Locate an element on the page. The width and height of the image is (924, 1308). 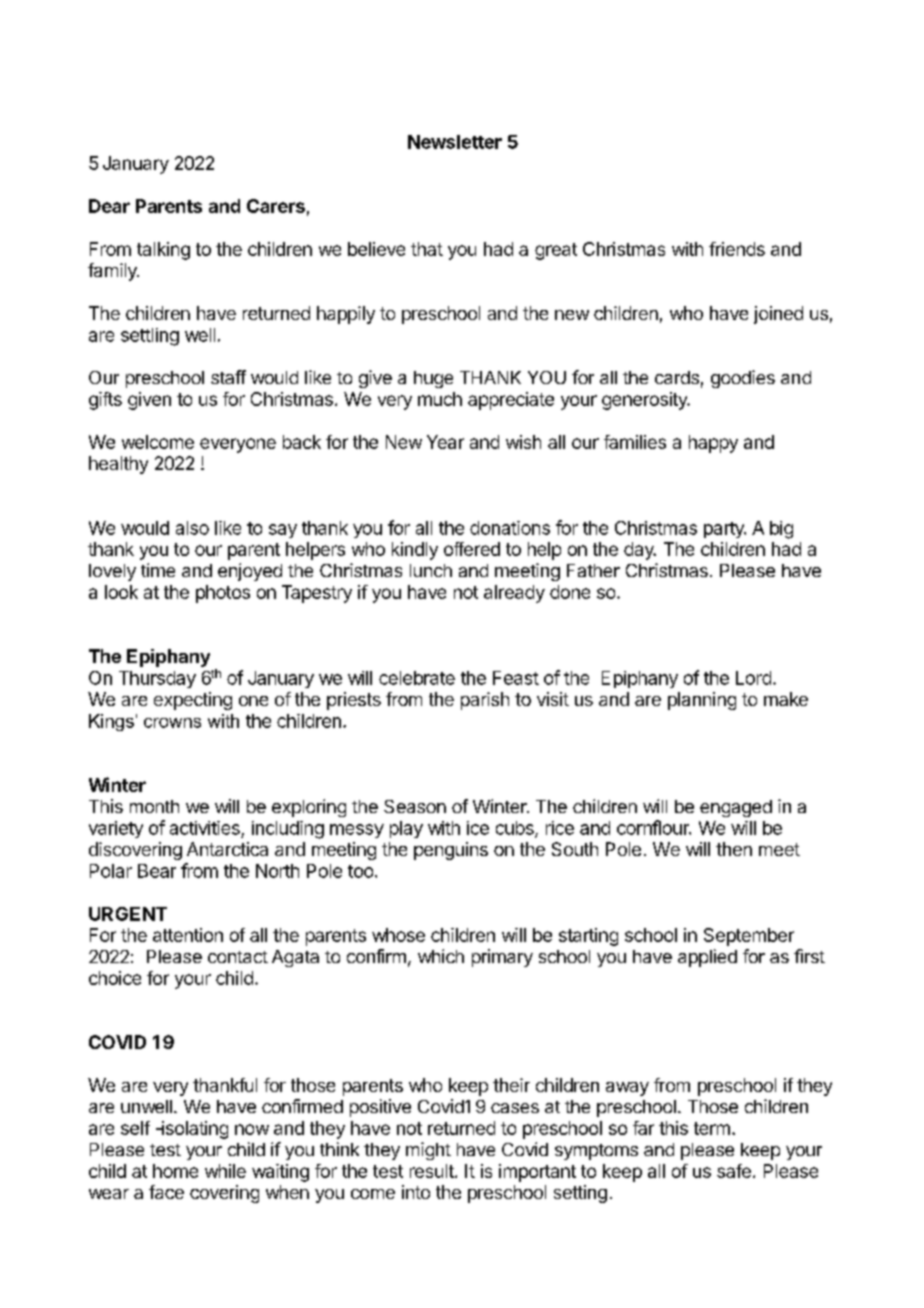
lunch is located at coordinates (431, 570).
